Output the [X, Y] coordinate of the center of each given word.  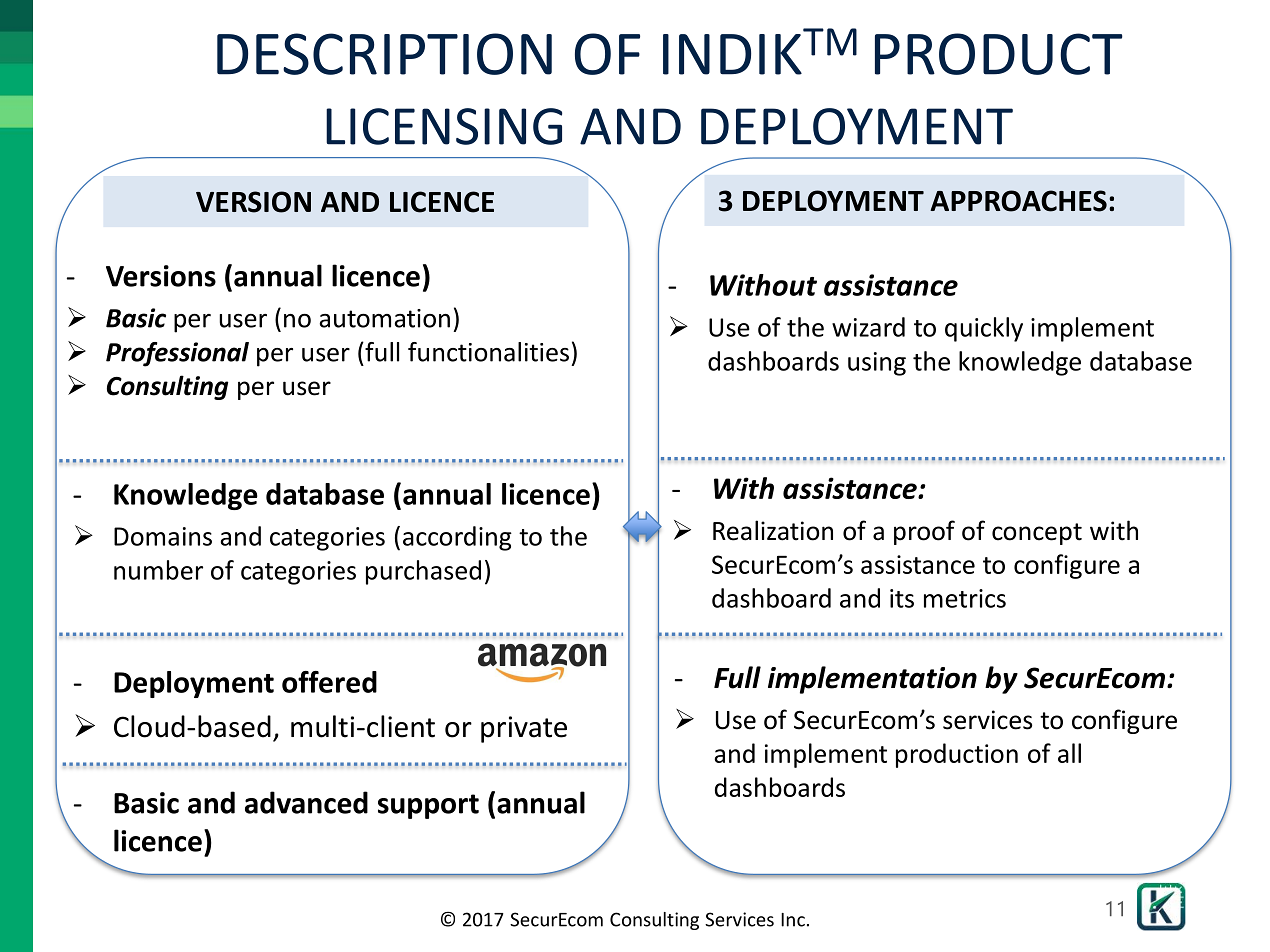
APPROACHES [1018, 201]
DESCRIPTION [384, 54]
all [1069, 753]
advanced [306, 802]
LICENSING [444, 126]
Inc [793, 920]
